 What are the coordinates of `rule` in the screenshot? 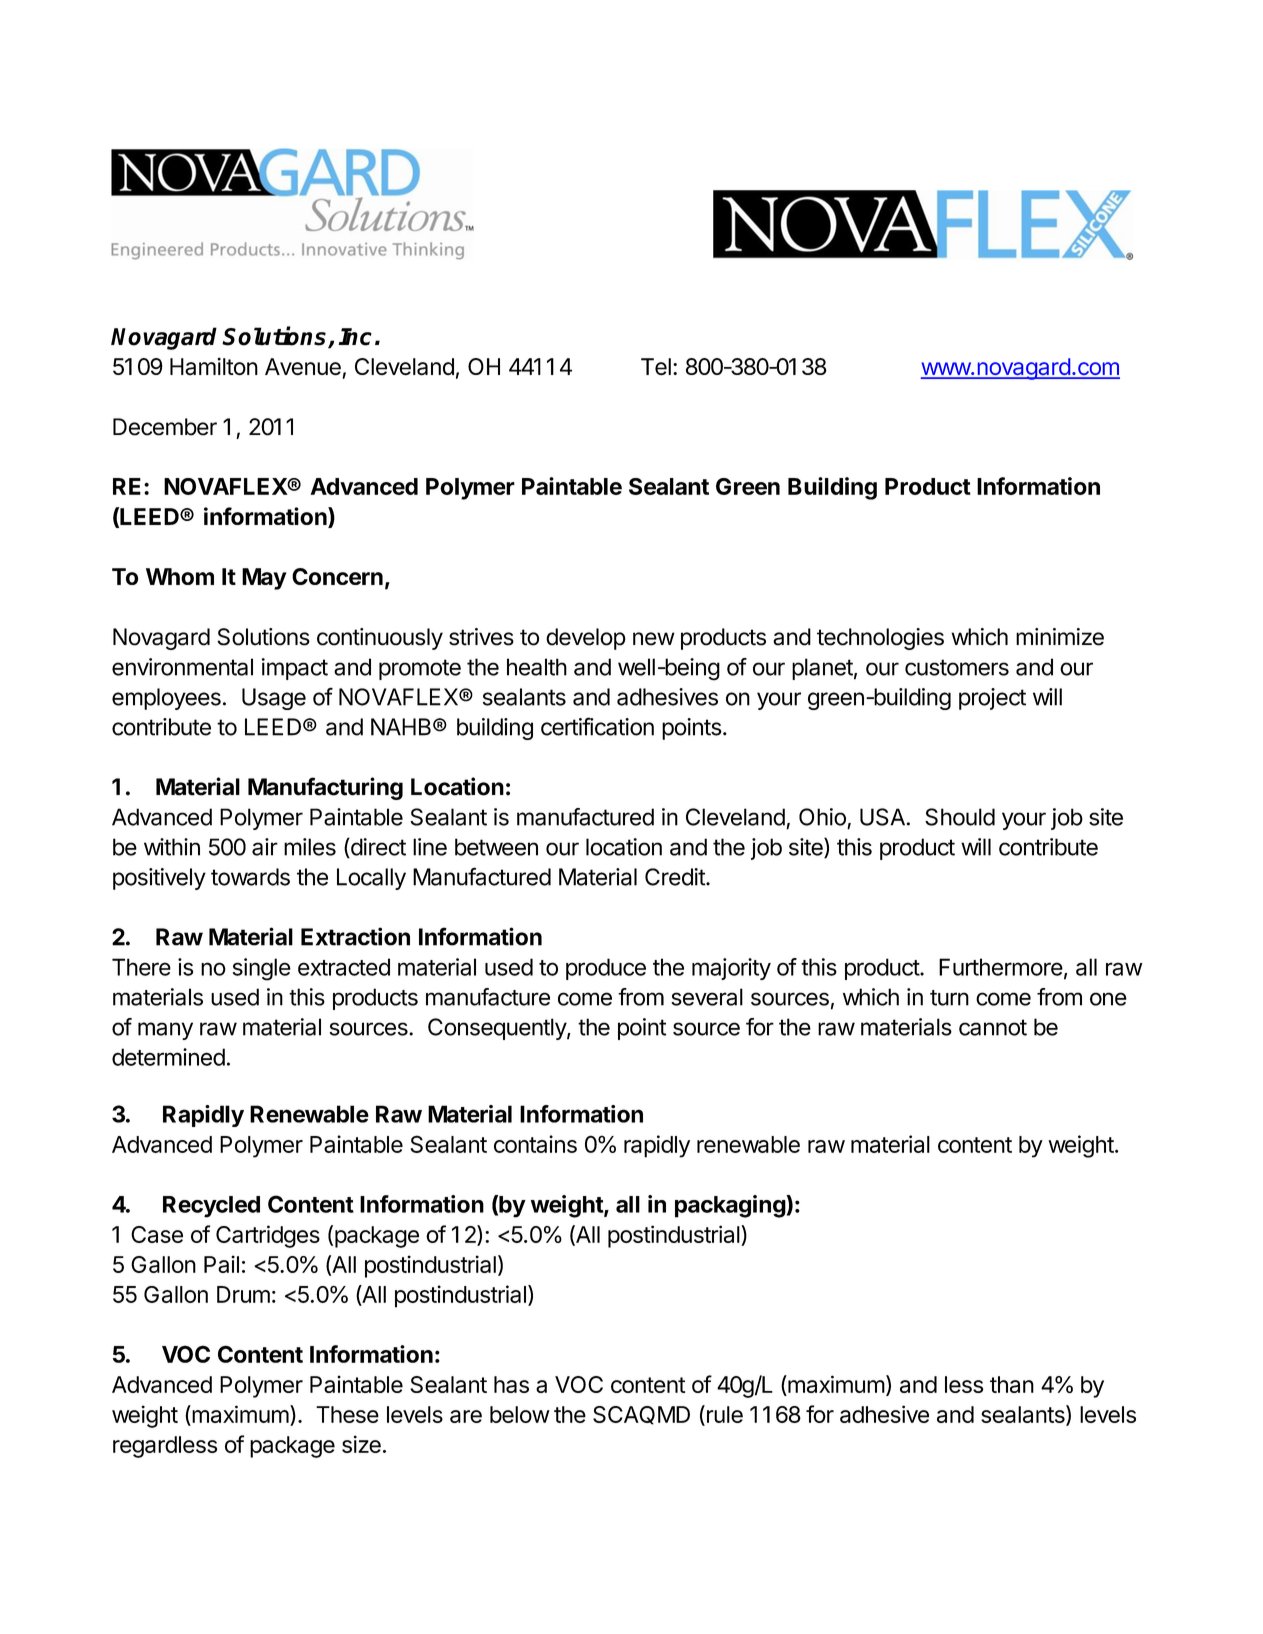 It's located at (725, 1414).
